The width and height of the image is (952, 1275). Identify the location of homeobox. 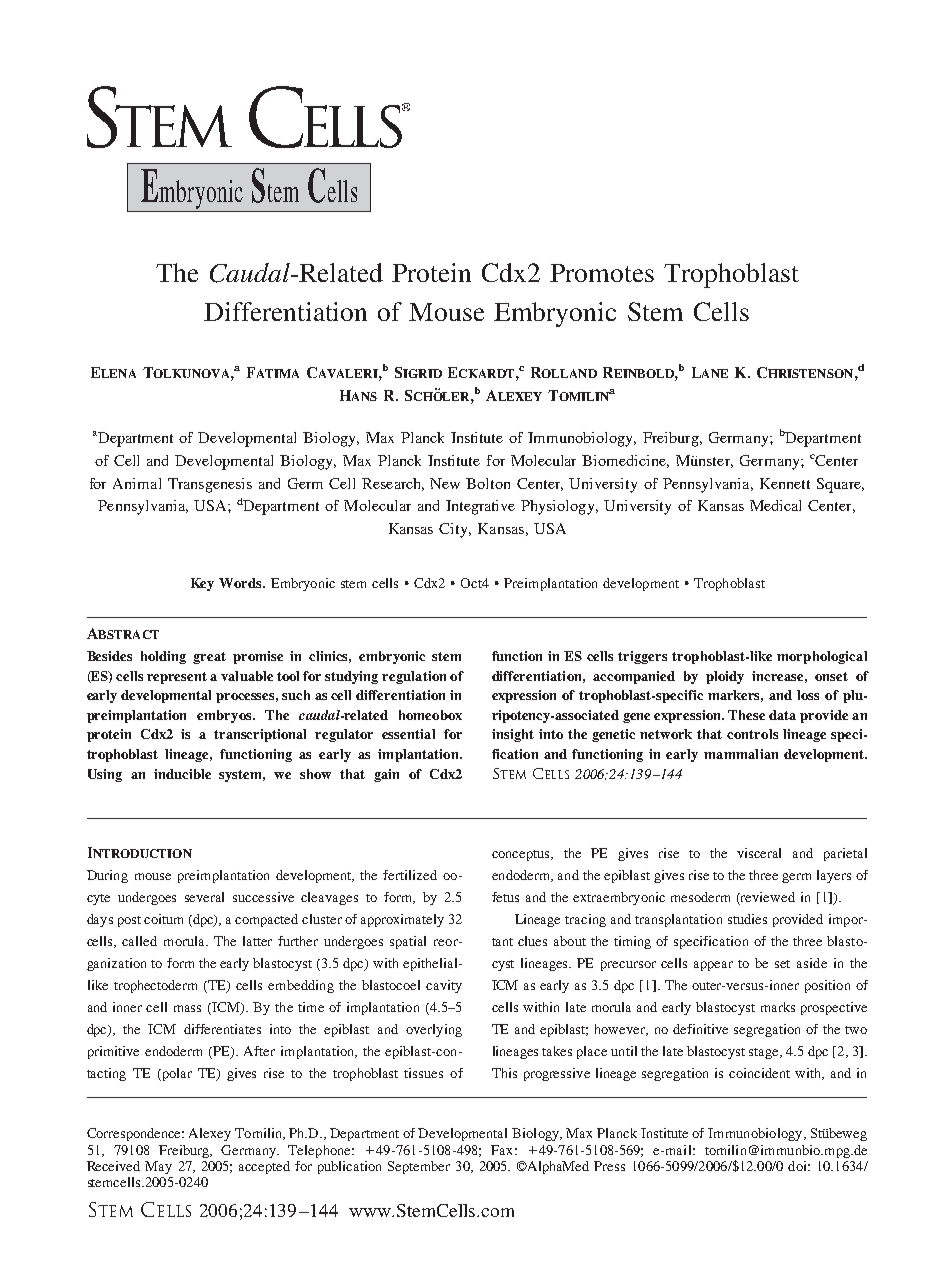
(430, 715).
